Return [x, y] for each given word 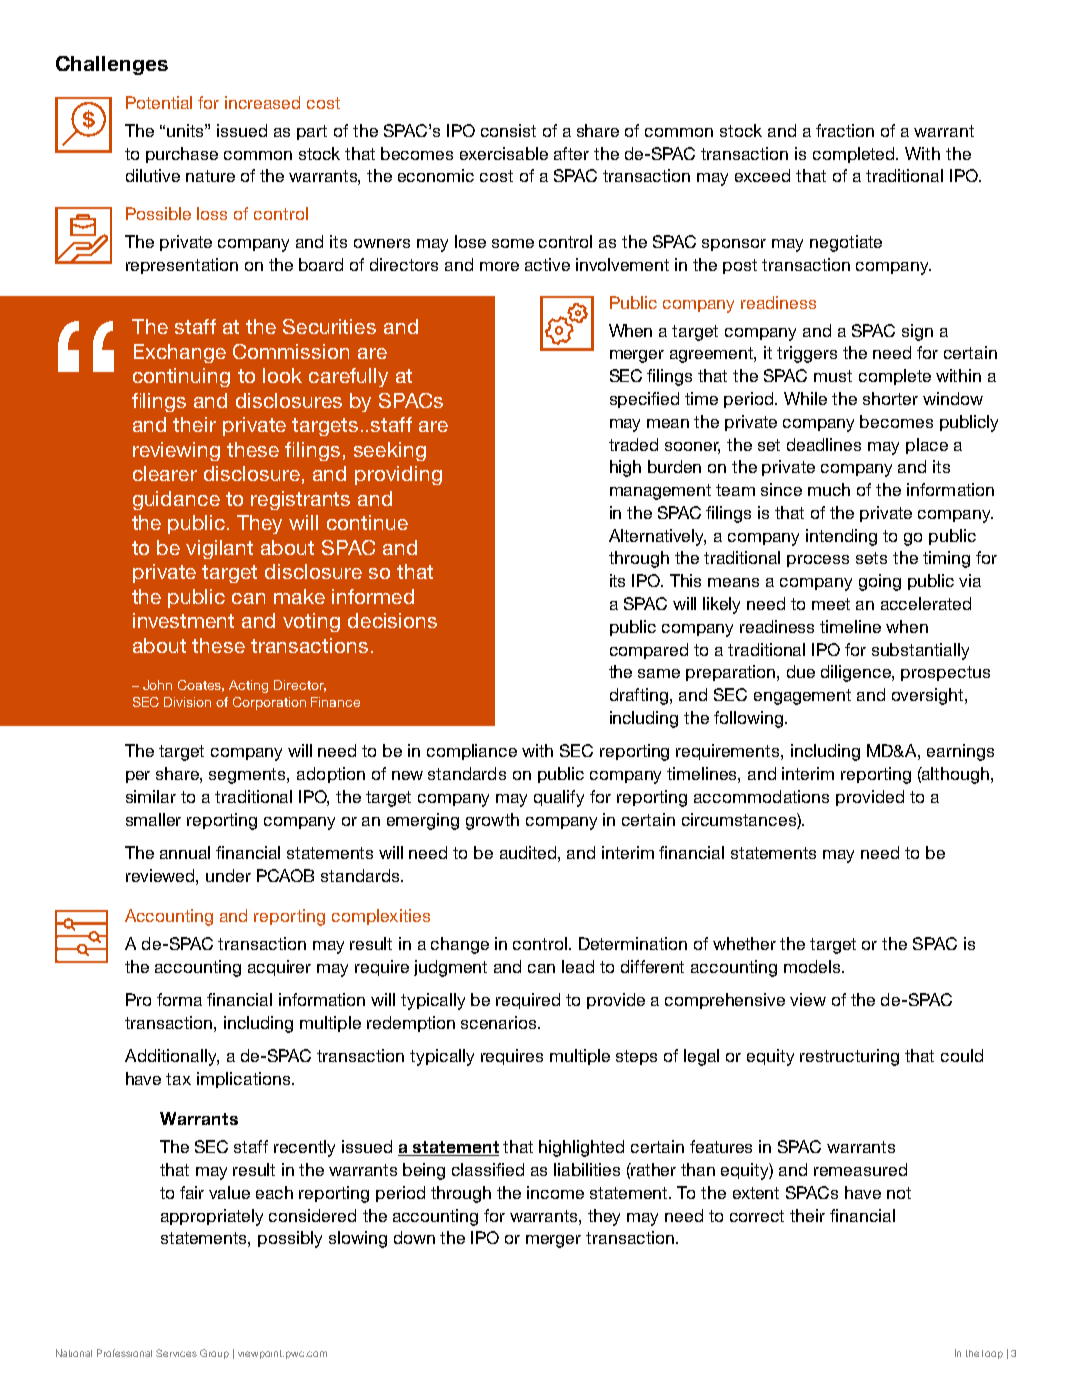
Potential [159, 102]
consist [508, 130]
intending [841, 537]
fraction [845, 130]
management [660, 492]
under [228, 875]
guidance [176, 500]
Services [176, 1353]
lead [578, 966]
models [813, 966]
